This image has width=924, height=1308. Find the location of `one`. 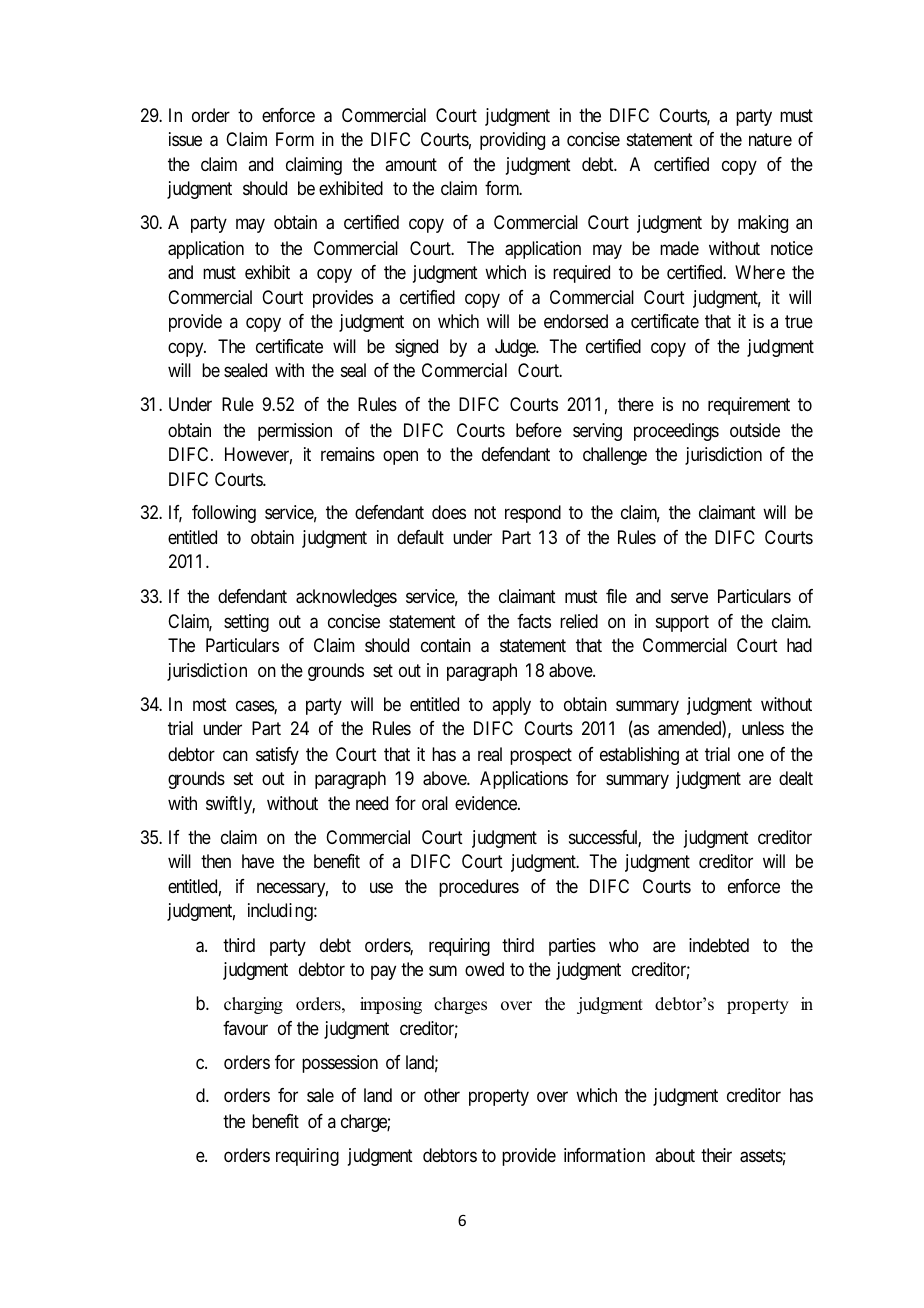

one is located at coordinates (751, 755).
